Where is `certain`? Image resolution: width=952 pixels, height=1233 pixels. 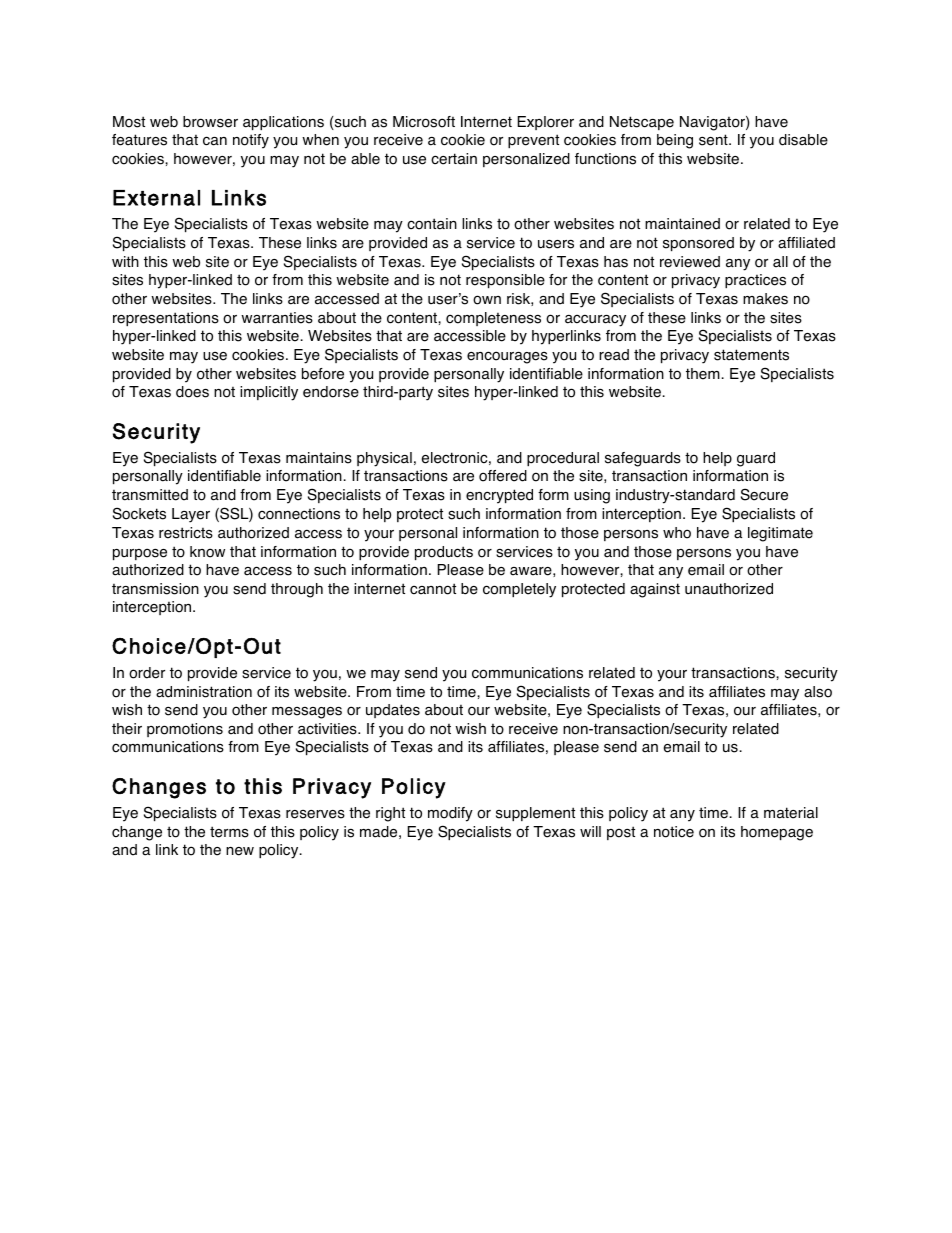 certain is located at coordinates (454, 159).
